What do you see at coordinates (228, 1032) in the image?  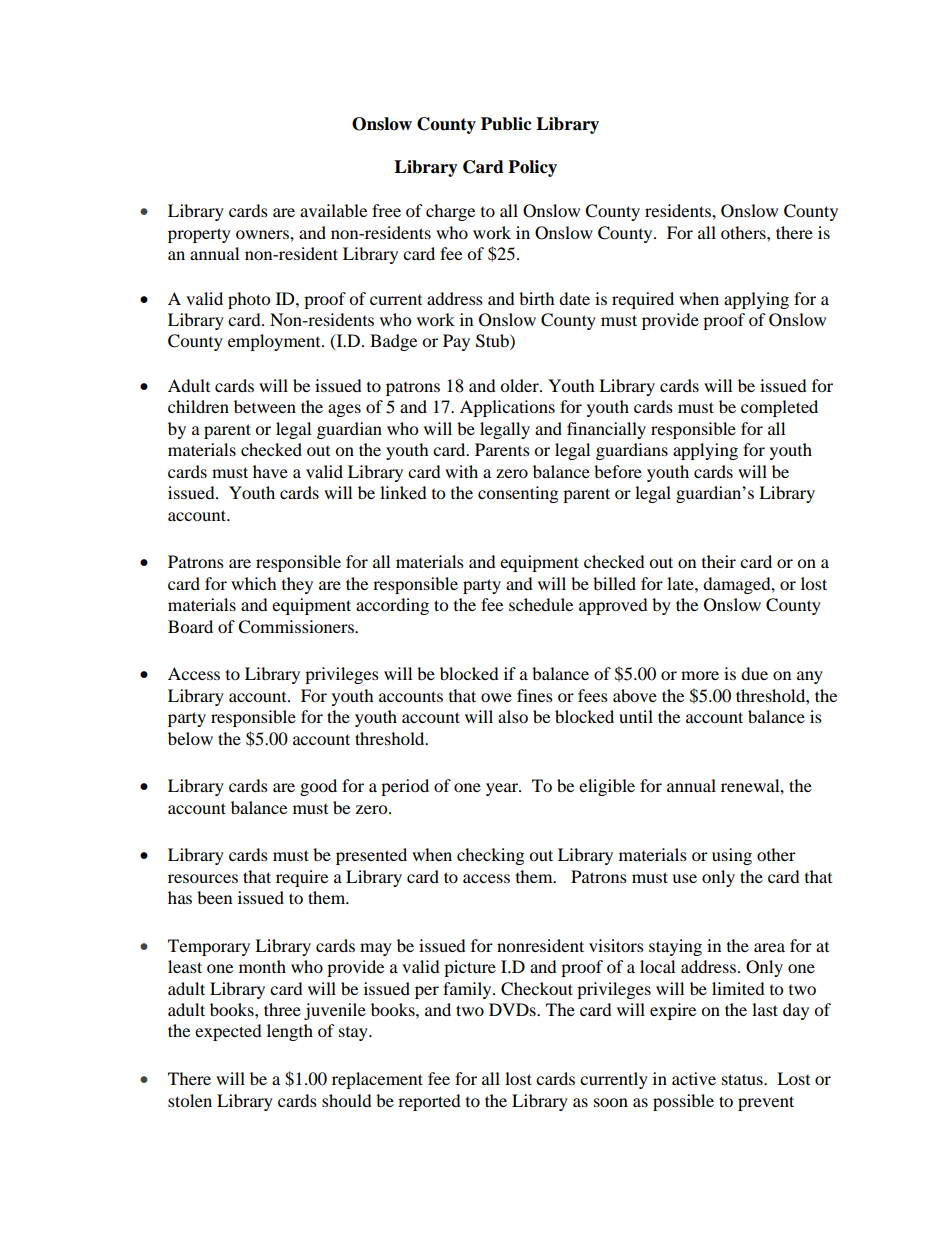 I see `expected` at bounding box center [228, 1032].
